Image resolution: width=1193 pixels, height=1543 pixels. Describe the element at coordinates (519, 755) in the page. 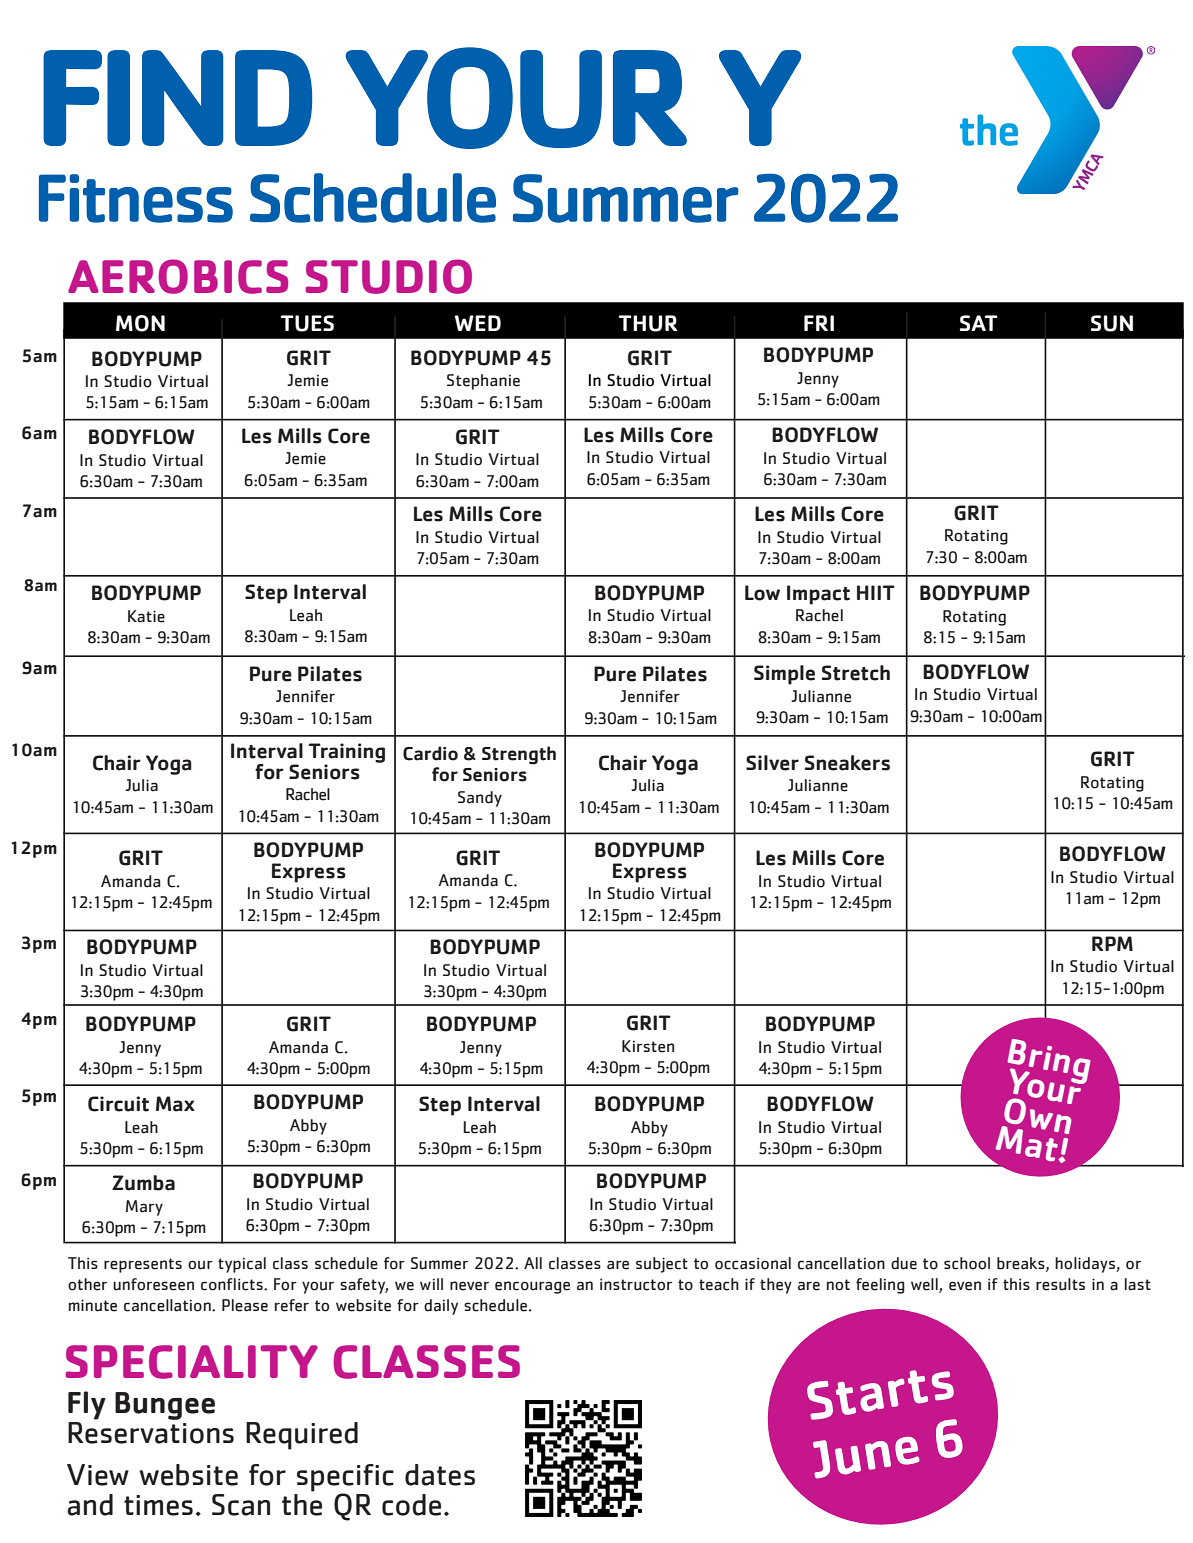

I see `Strength` at that location.
